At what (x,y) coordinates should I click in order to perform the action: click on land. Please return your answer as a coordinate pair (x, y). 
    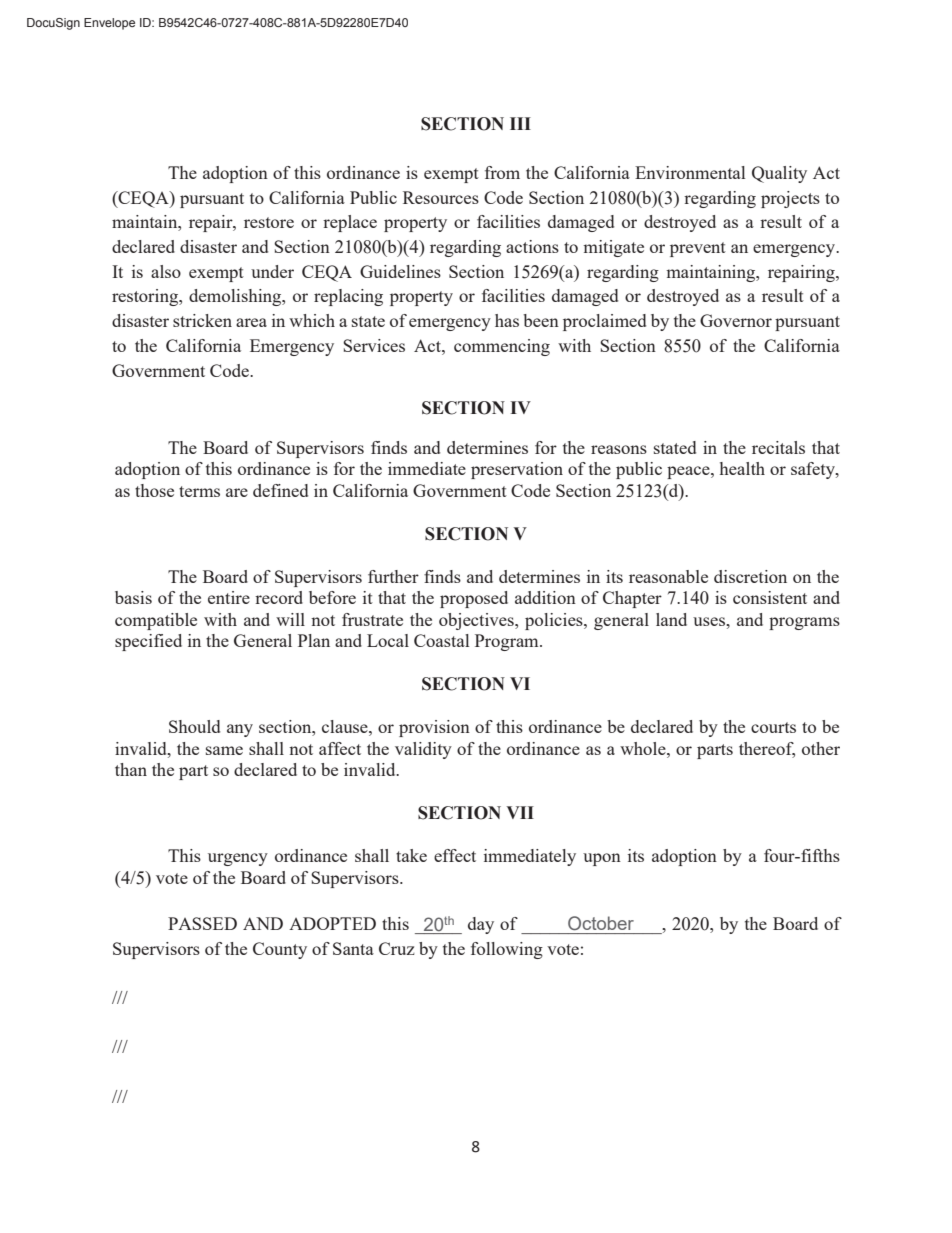
    Looking at the image, I should click on (671, 619).
